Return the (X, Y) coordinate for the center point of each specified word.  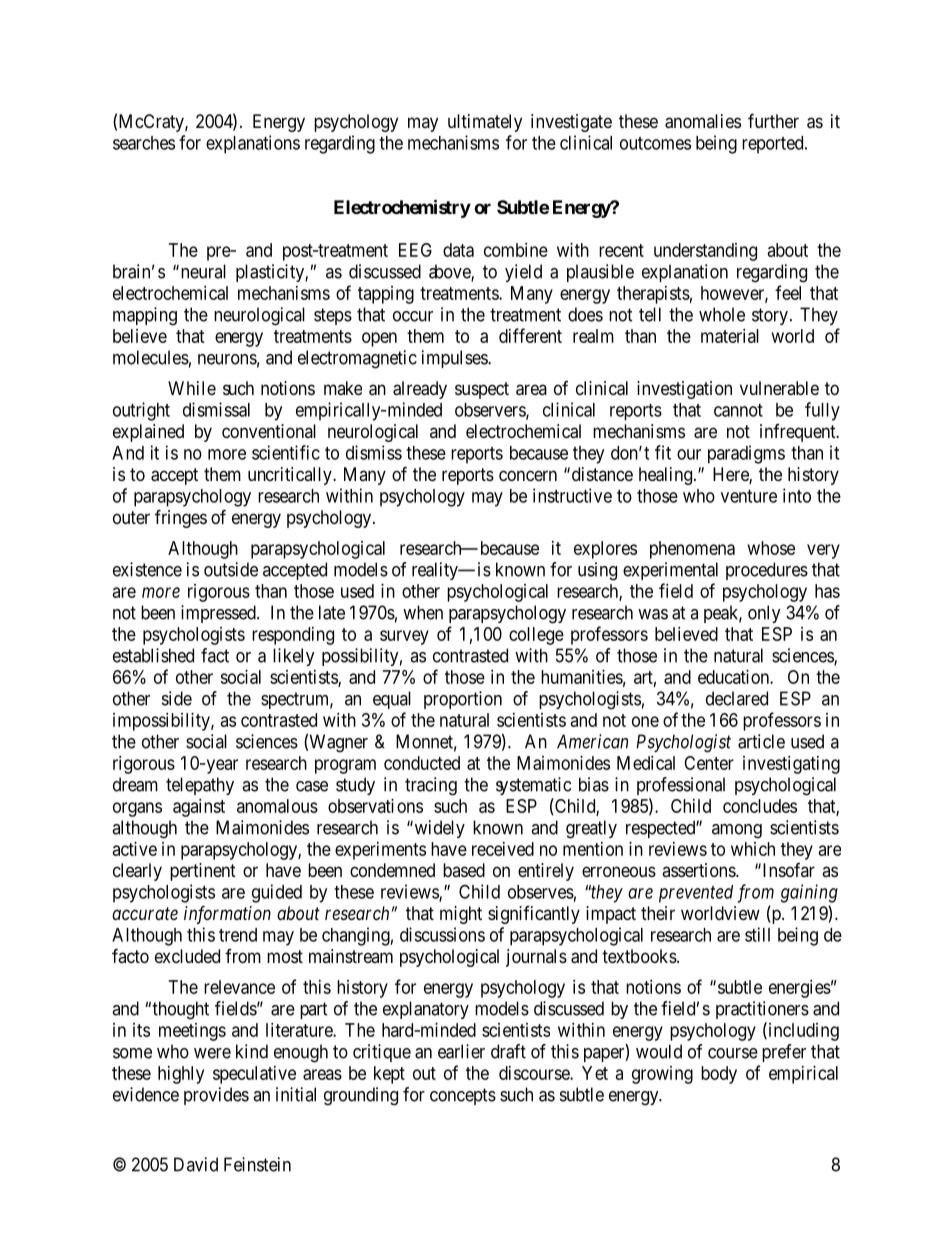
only (764, 614)
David (196, 1164)
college (536, 636)
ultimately (485, 123)
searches (144, 143)
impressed (219, 614)
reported (774, 145)
